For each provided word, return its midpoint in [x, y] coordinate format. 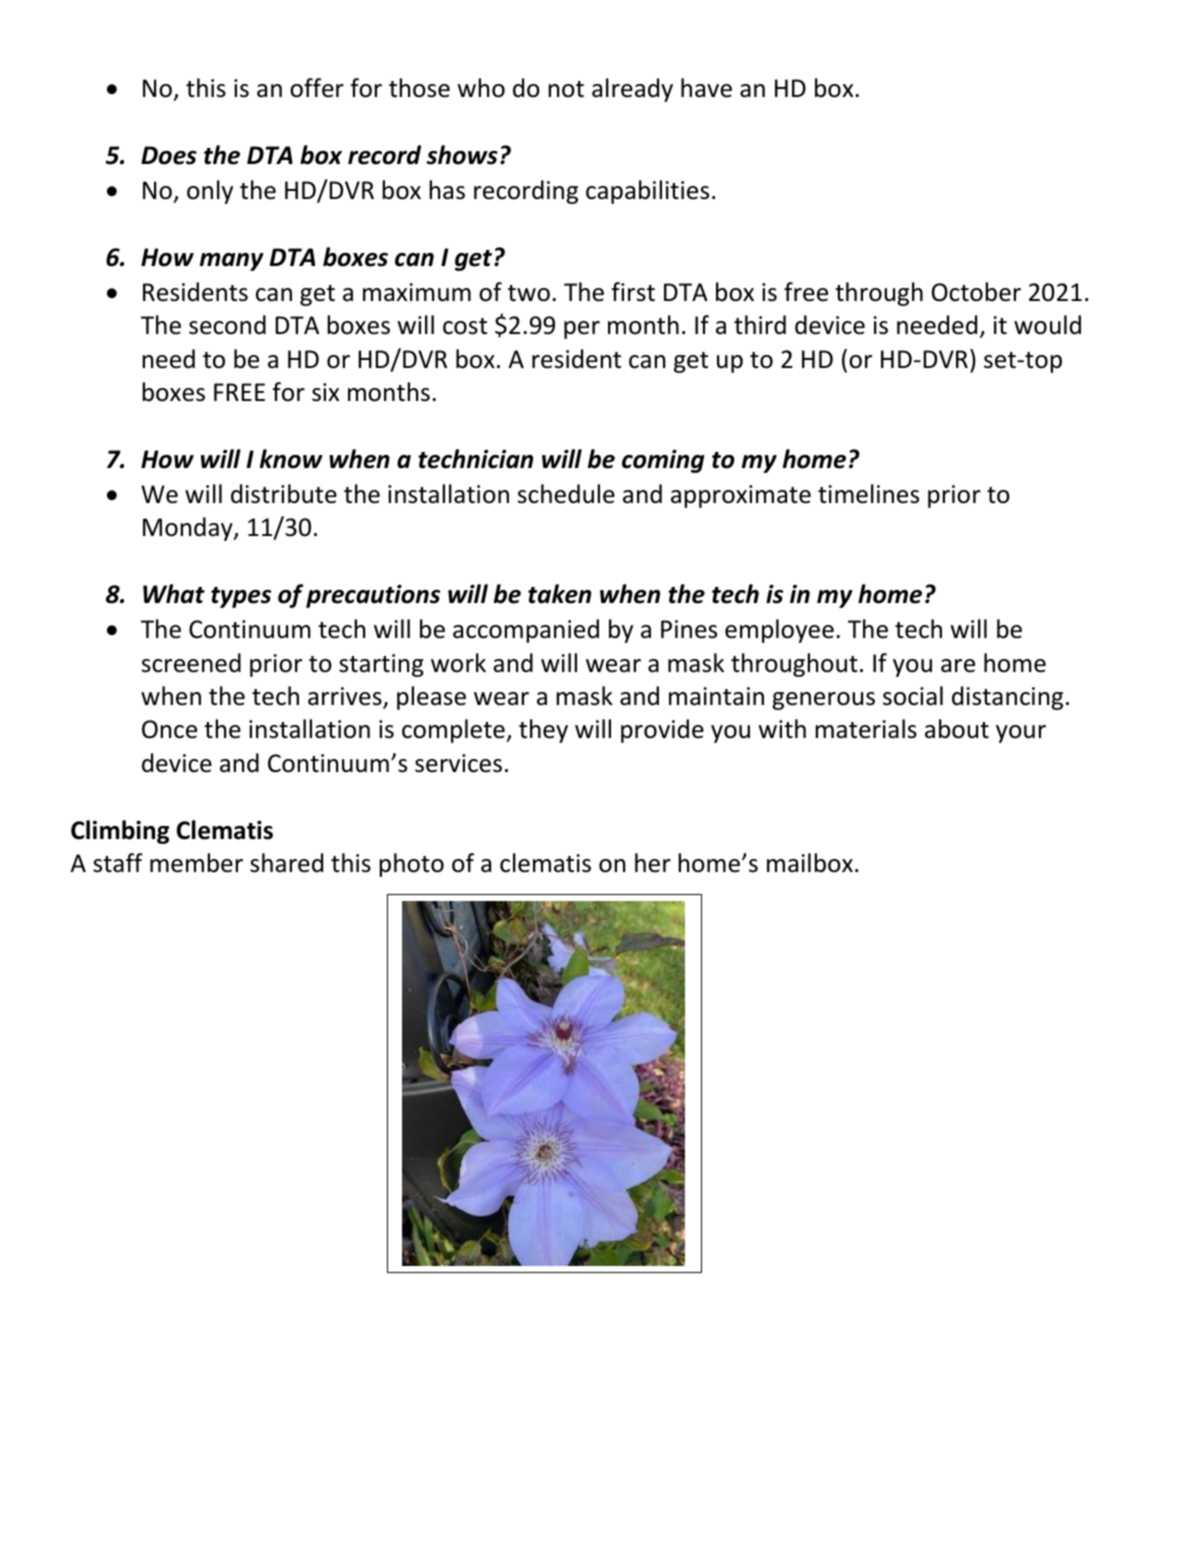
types [241, 597]
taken [559, 594]
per [582, 330]
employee [779, 631]
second [227, 325]
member [196, 863]
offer [317, 88]
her [653, 863]
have [706, 88]
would [1047, 325]
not [566, 89]
